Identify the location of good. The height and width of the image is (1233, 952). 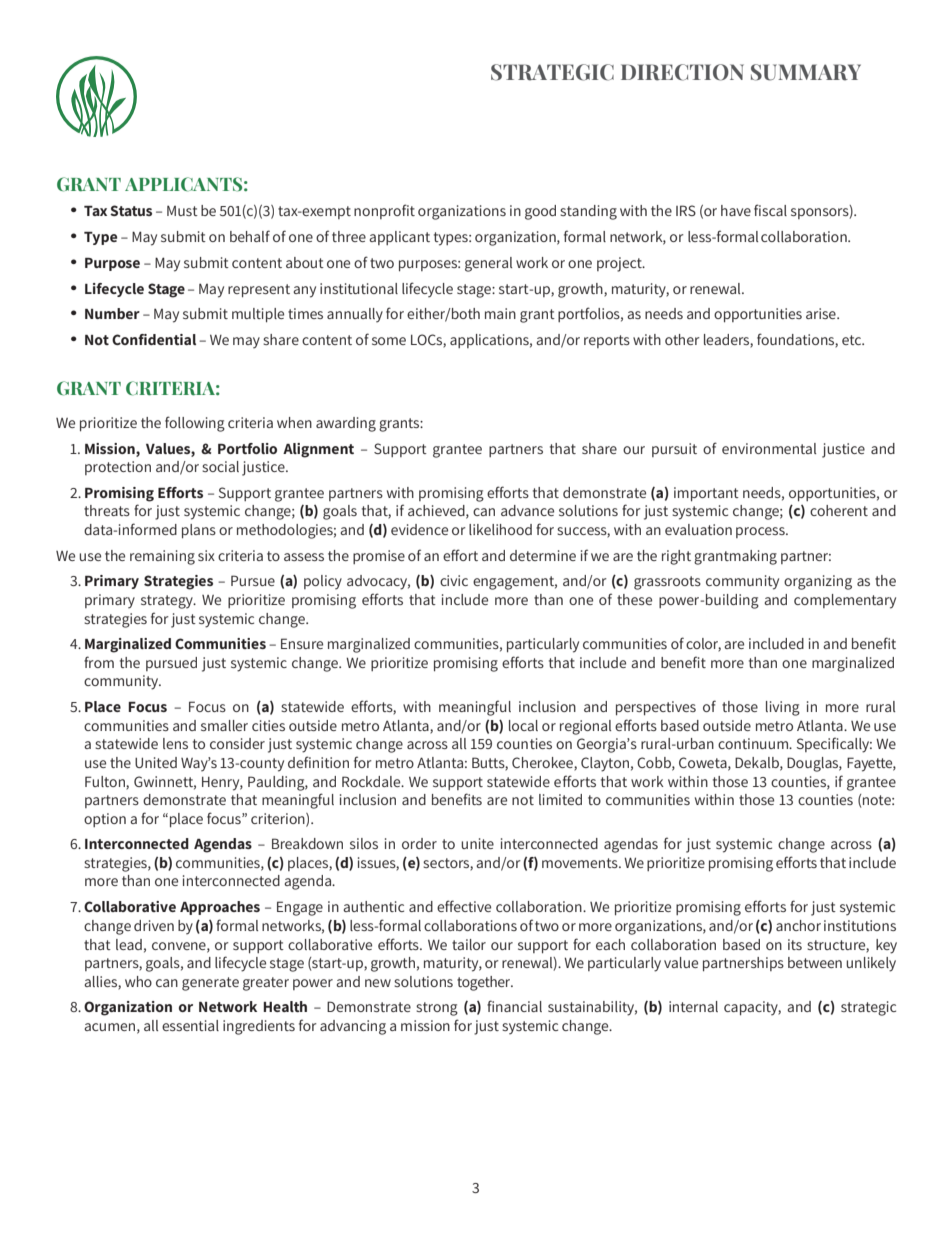
(540, 212).
